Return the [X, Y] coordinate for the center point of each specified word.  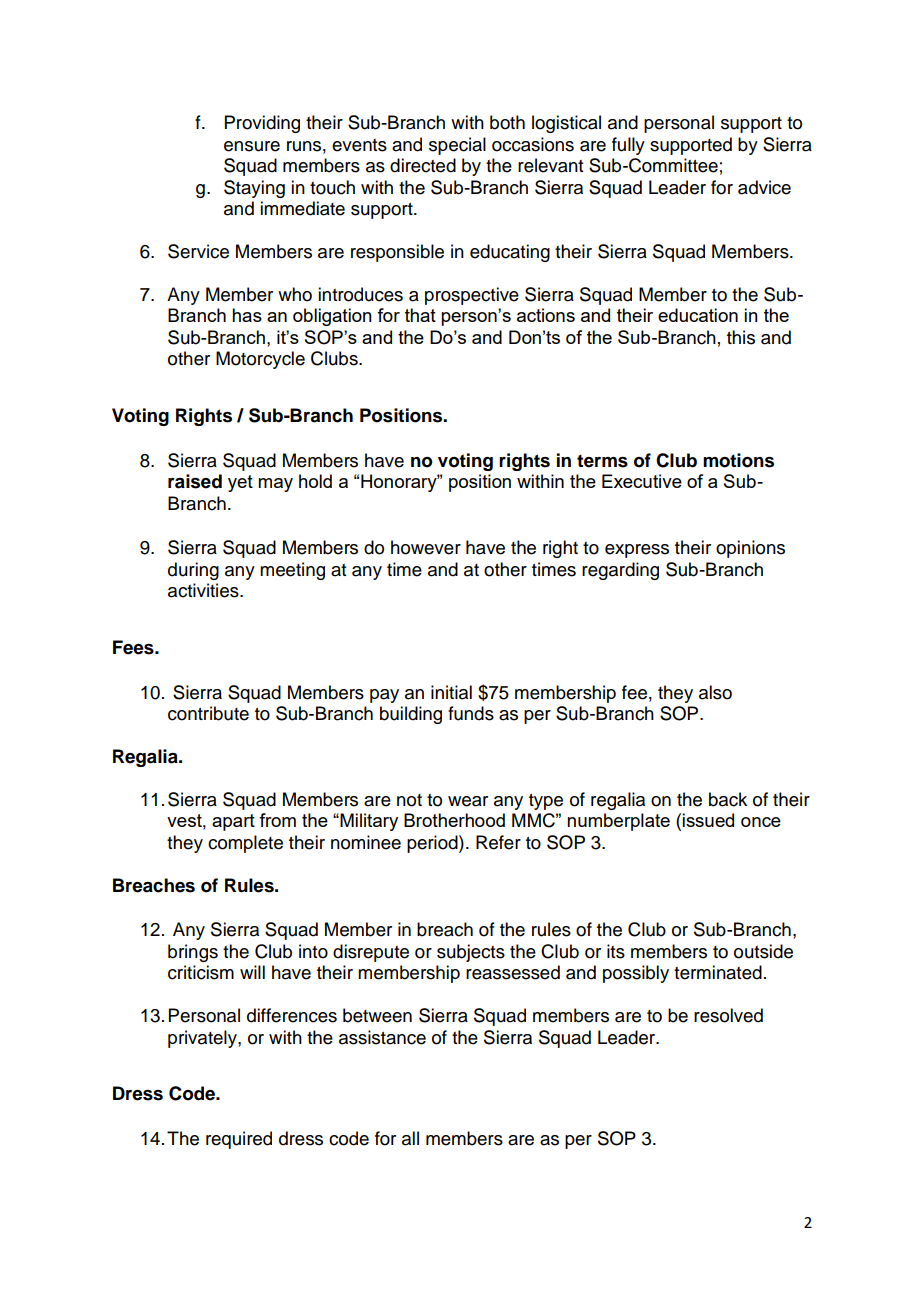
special [457, 146]
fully [628, 146]
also [715, 692]
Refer [498, 842]
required [239, 1140]
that [420, 315]
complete [245, 844]
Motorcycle [260, 360]
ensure [252, 146]
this [741, 337]
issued [708, 820]
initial [451, 692]
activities [204, 590]
